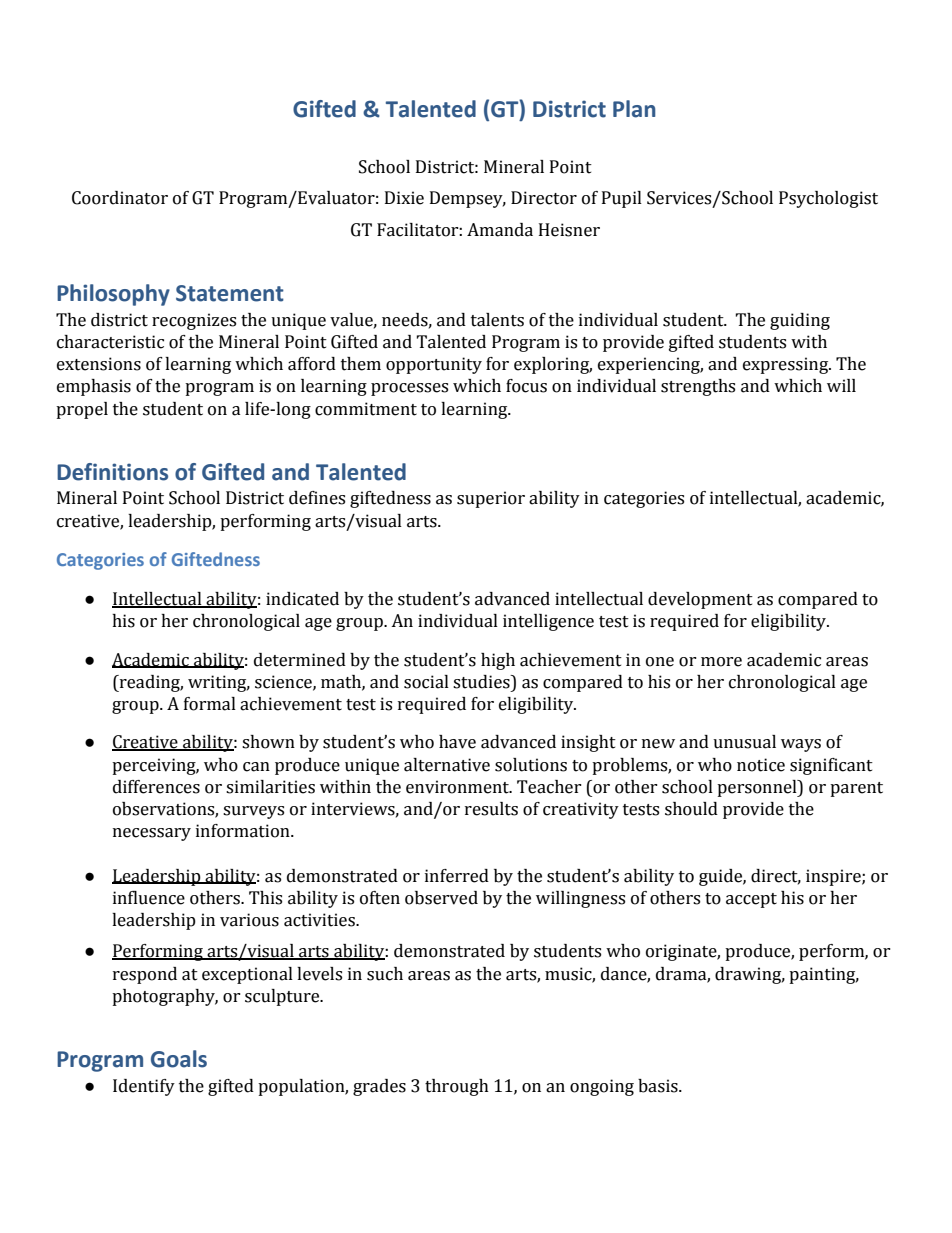  What do you see at coordinates (120, 198) in the screenshot?
I see `Coordinator` at bounding box center [120, 198].
